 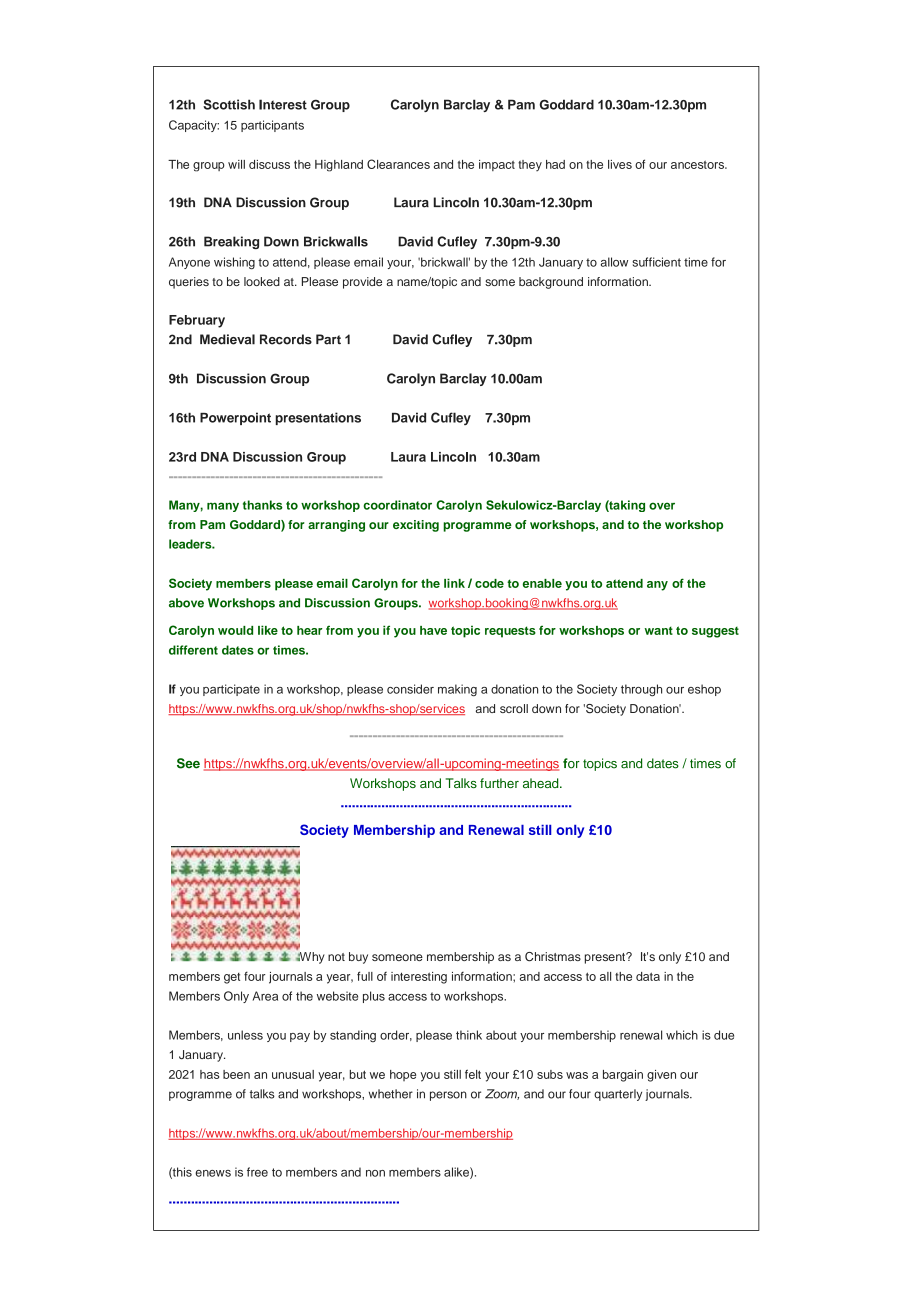 What do you see at coordinates (497, 165) in the screenshot?
I see `impact` at bounding box center [497, 165].
